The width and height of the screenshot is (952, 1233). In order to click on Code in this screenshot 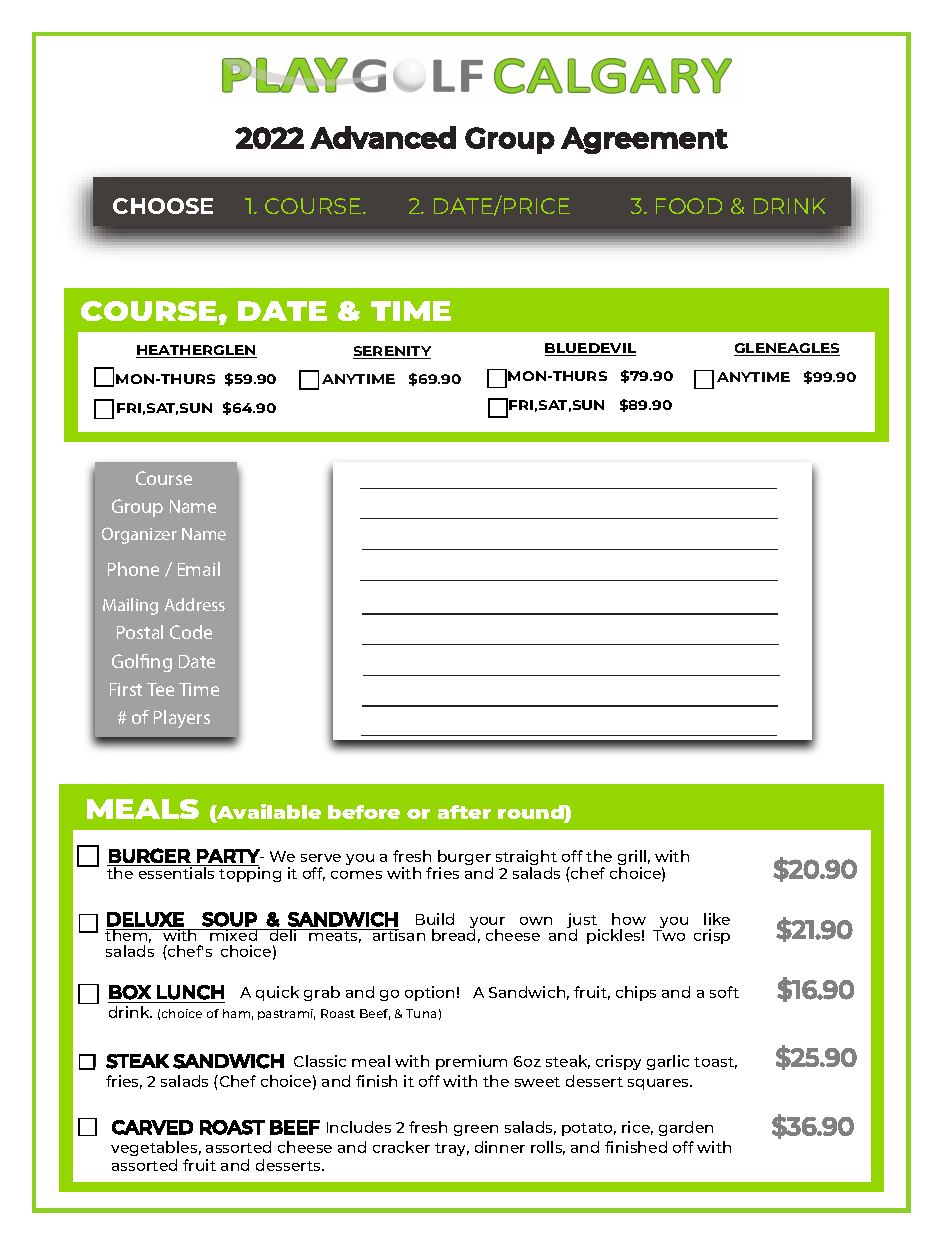, I will do `click(191, 632)`.
